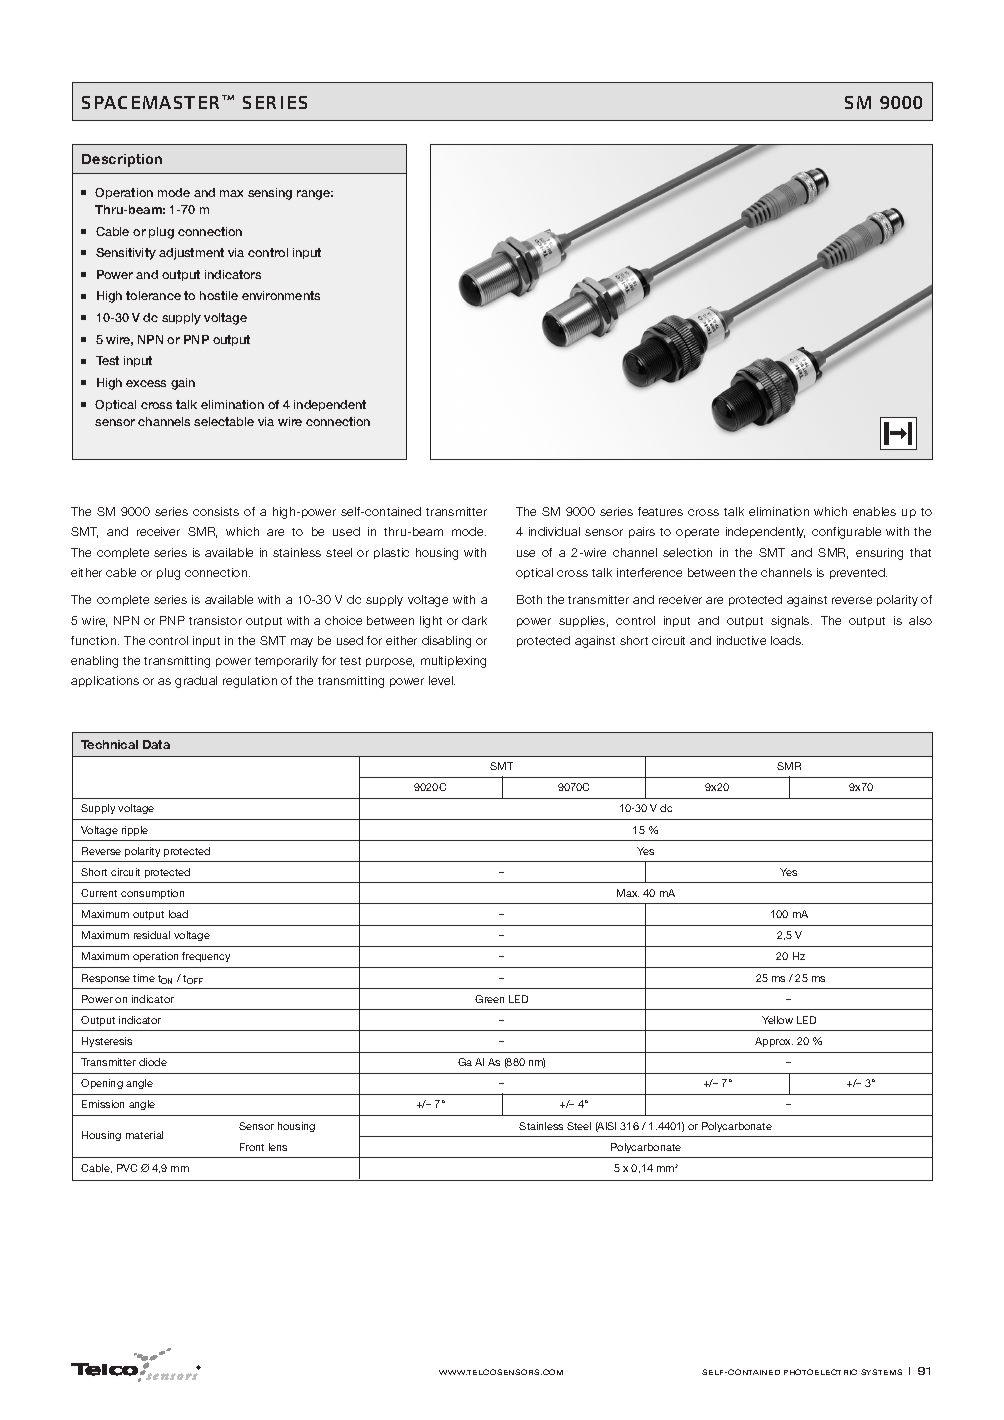 This screenshot has width=1004, height=1420. What do you see at coordinates (127, 1168) in the screenshot?
I see `PVC` at bounding box center [127, 1168].
